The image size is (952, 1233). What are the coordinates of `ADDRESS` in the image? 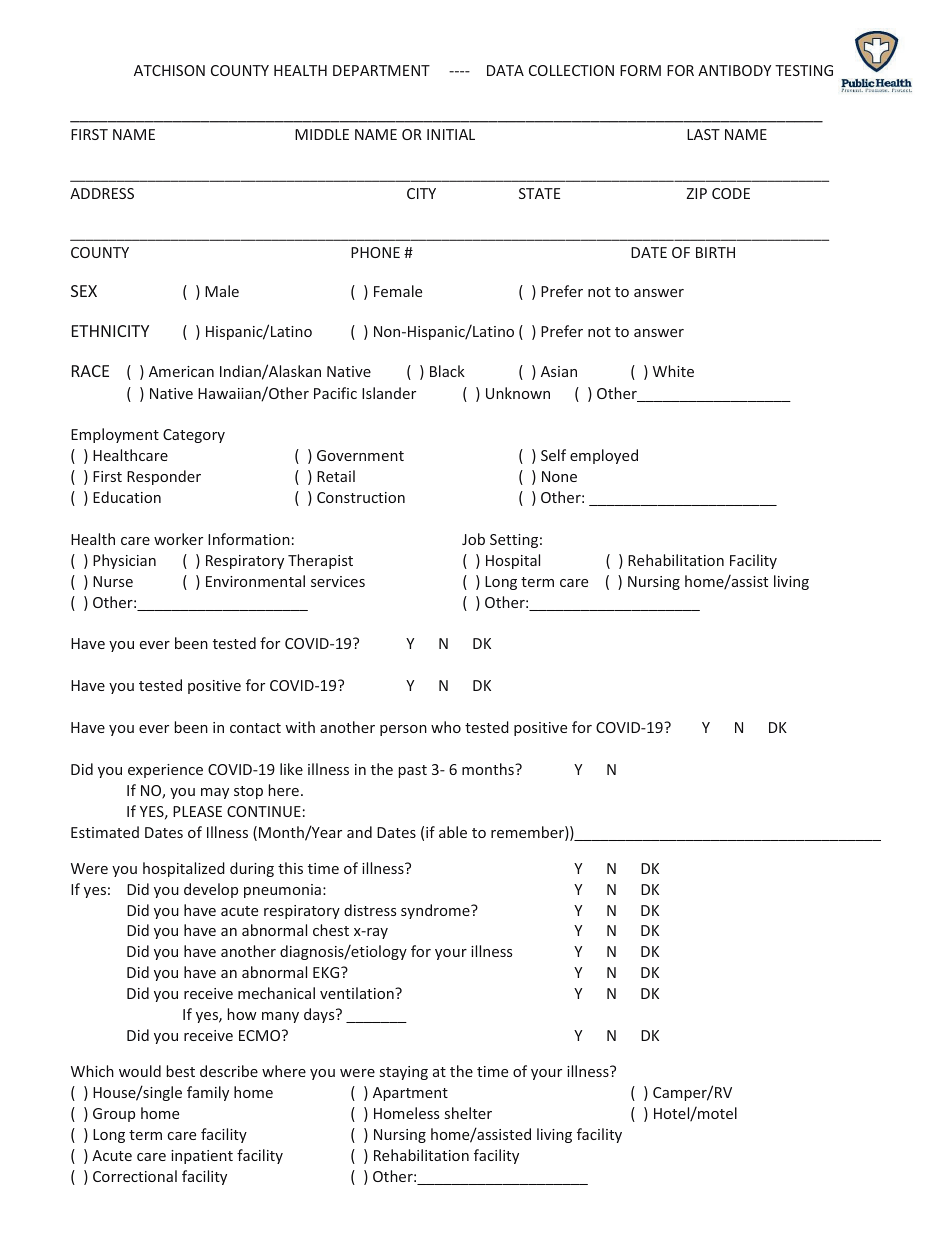 It's located at (102, 193).
